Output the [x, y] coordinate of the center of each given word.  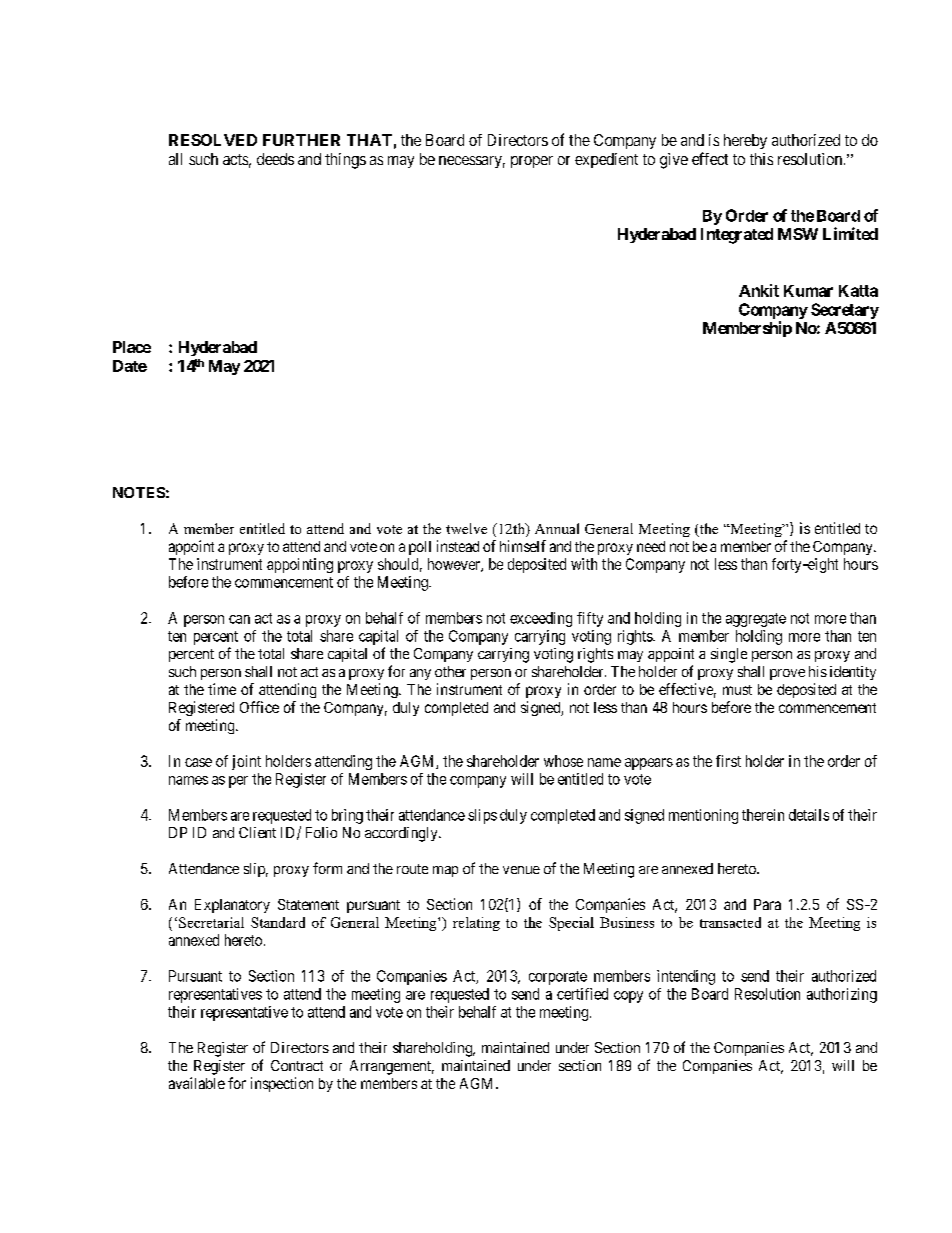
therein [763, 815]
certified [582, 994]
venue [521, 870]
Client [257, 832]
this [761, 159]
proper [532, 162]
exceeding [541, 619]
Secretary [845, 311]
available [197, 1083]
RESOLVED [213, 140]
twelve [466, 528]
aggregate [756, 620]
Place [132, 347]
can [239, 619]
